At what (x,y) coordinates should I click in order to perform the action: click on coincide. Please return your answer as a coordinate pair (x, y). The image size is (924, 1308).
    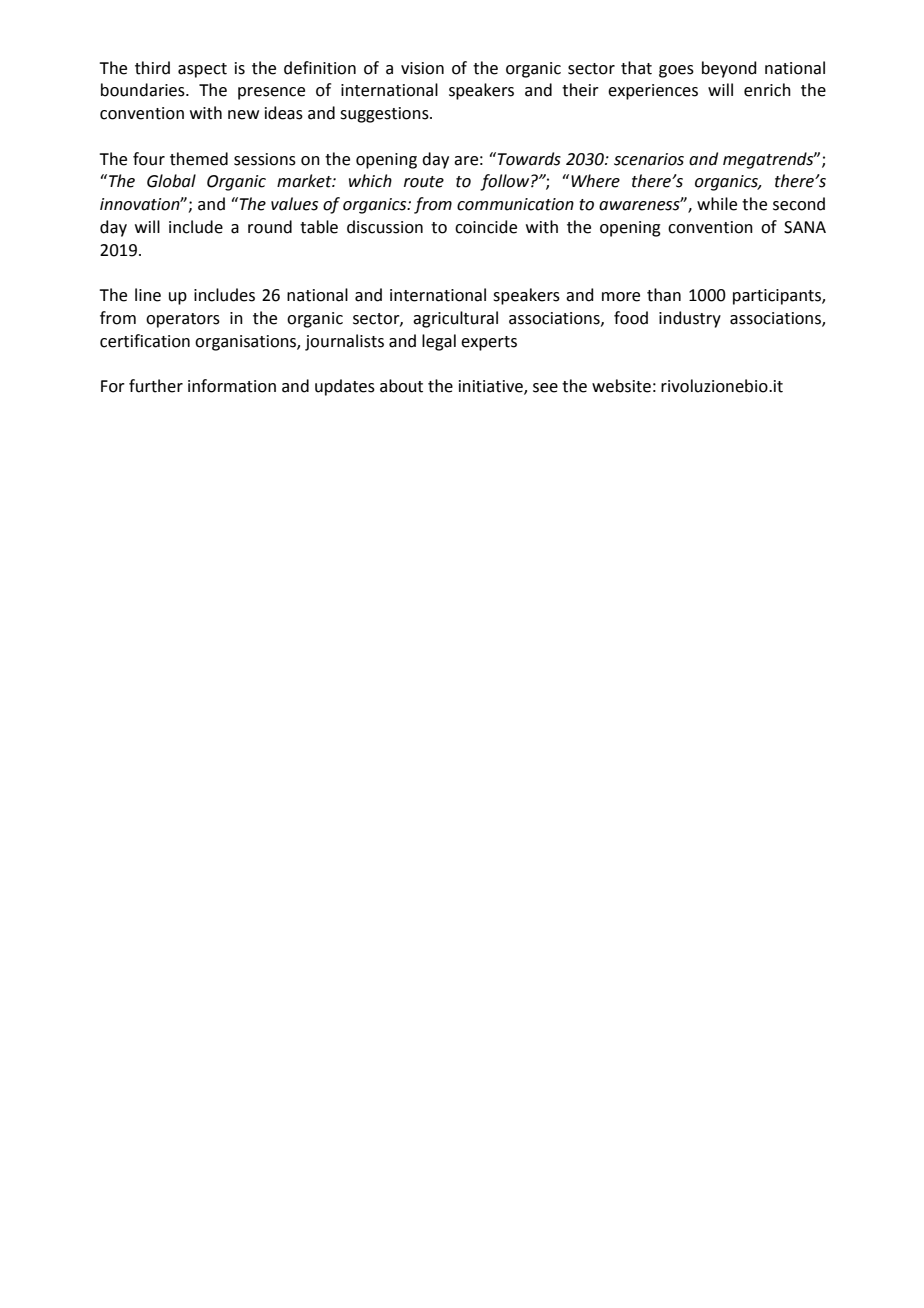
    Looking at the image, I should click on (486, 227).
